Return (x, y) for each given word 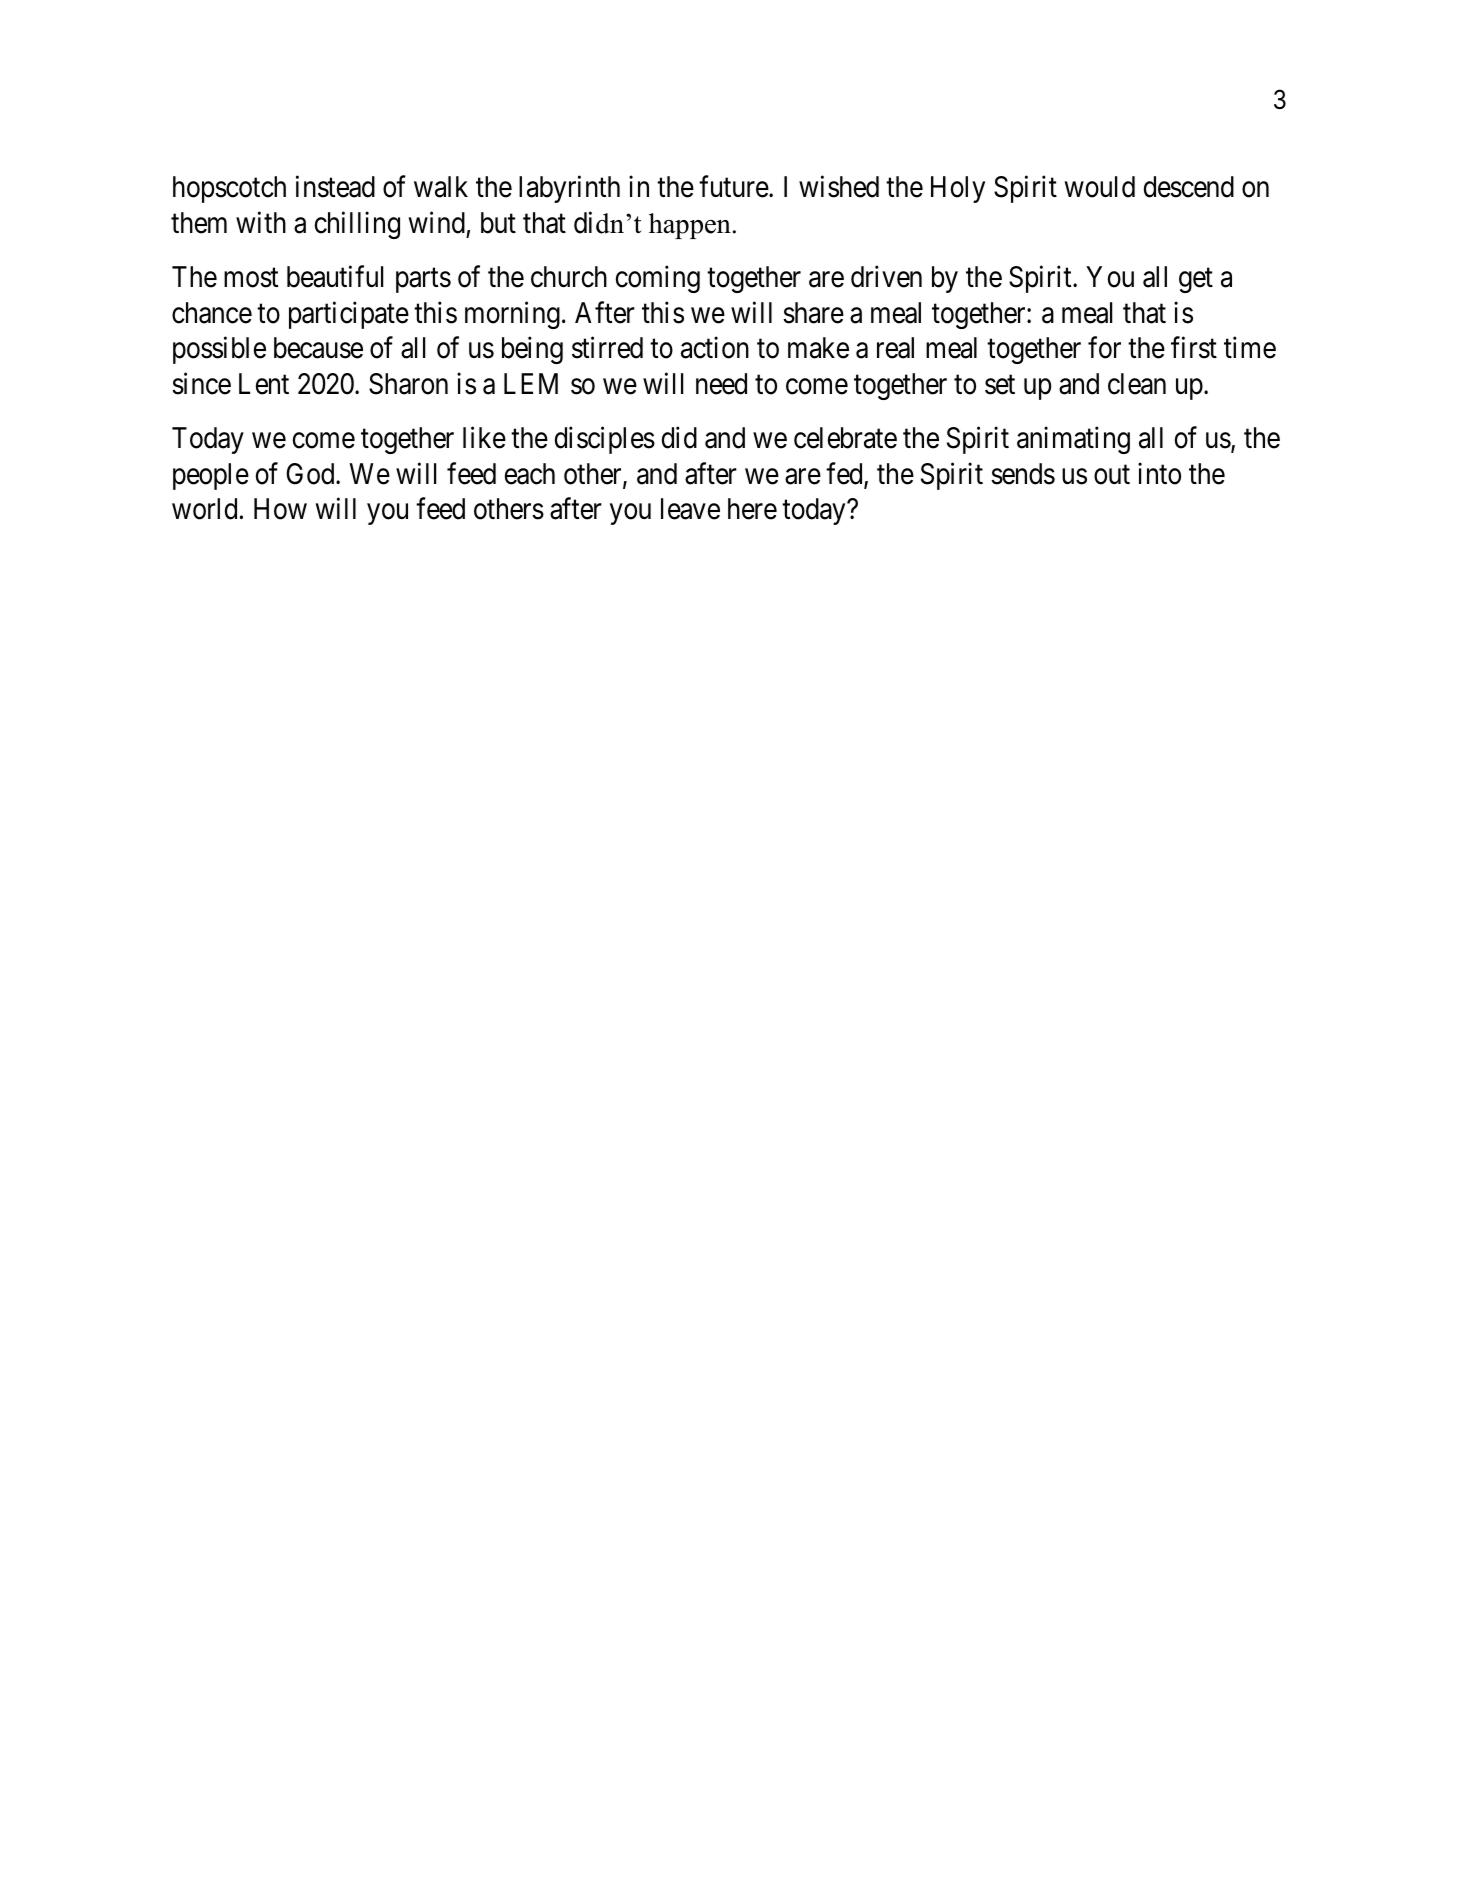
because (318, 348)
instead (335, 187)
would (1100, 187)
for (1104, 348)
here (752, 509)
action (715, 348)
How (280, 509)
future (734, 187)
